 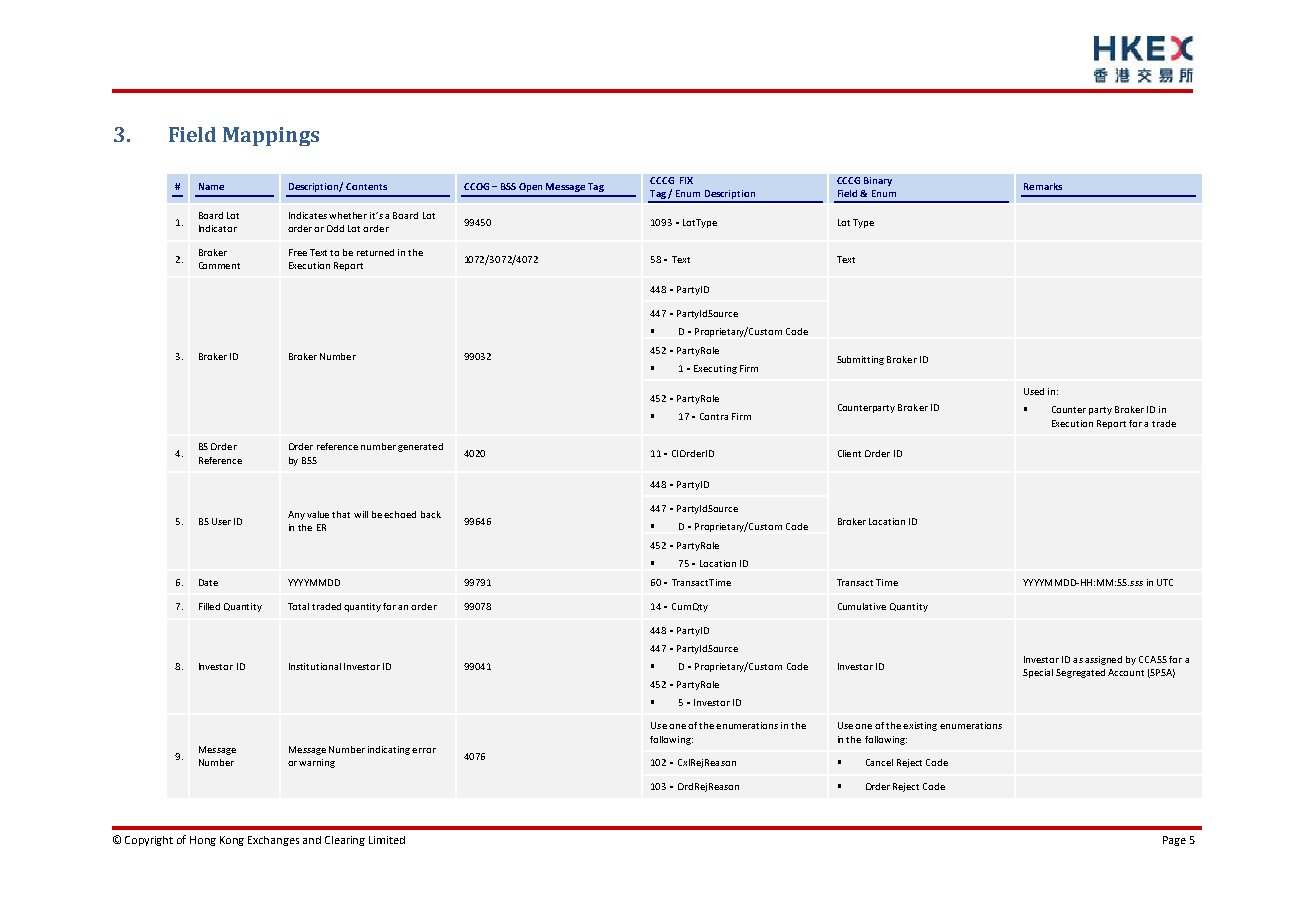 I want to click on Exchanges, so click(x=273, y=841).
